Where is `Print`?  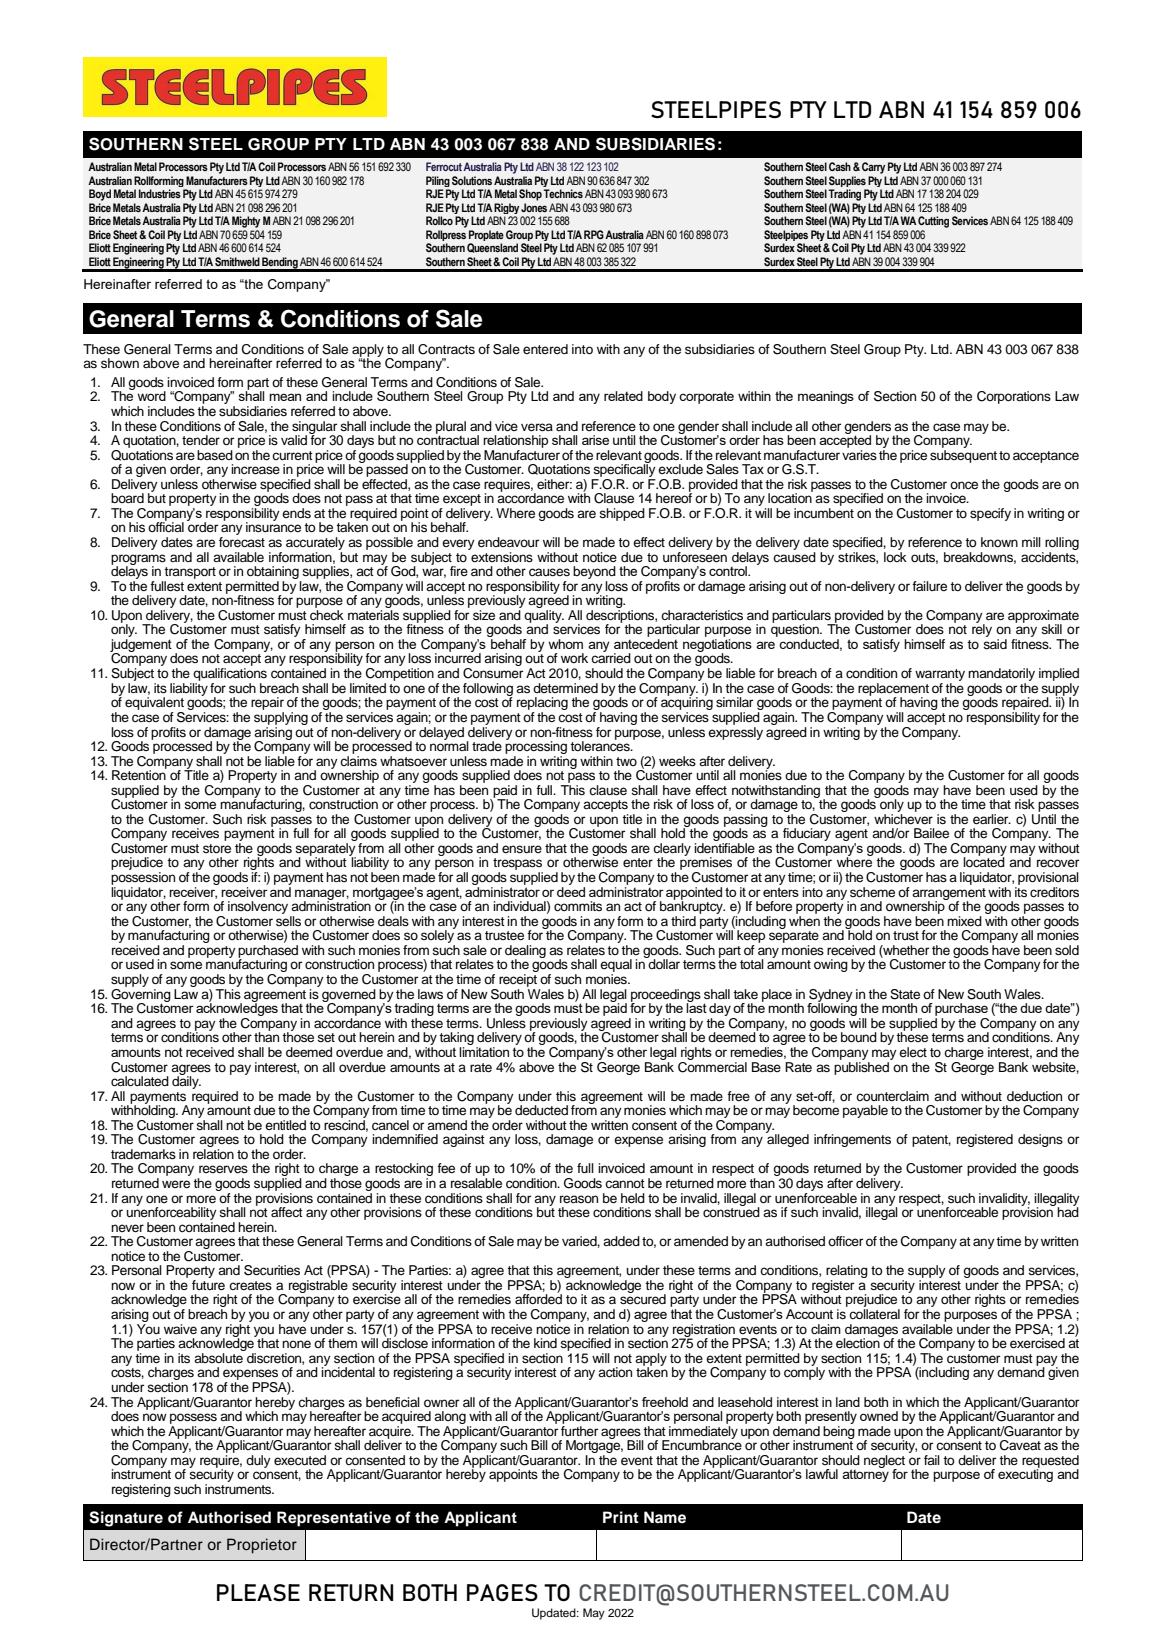
Print is located at coordinates (621, 1517).
